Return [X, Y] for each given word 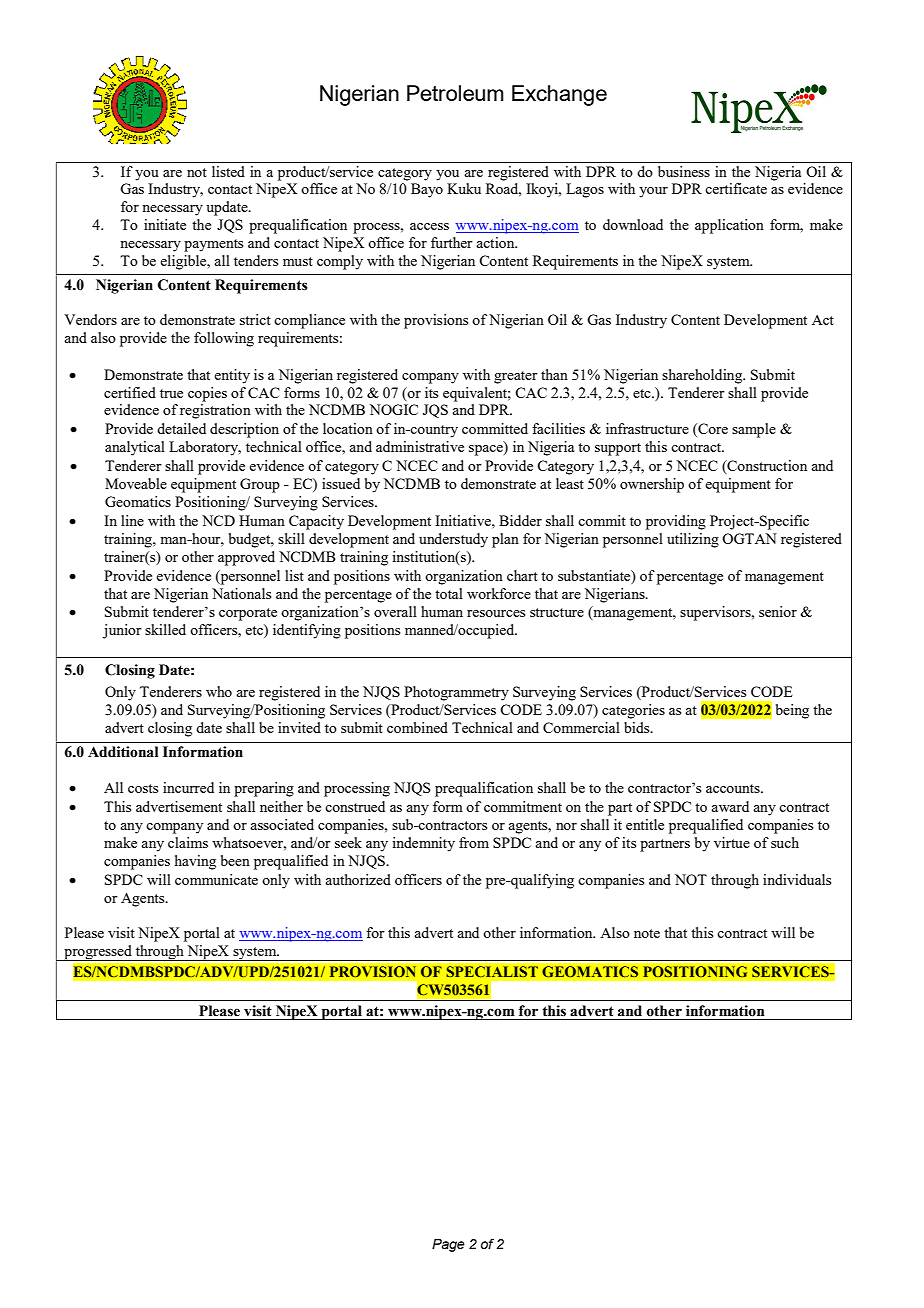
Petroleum [455, 93]
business [684, 171]
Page [448, 1245]
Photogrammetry [456, 693]
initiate [165, 224]
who [219, 691]
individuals [797, 879]
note [647, 933]
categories [633, 711]
